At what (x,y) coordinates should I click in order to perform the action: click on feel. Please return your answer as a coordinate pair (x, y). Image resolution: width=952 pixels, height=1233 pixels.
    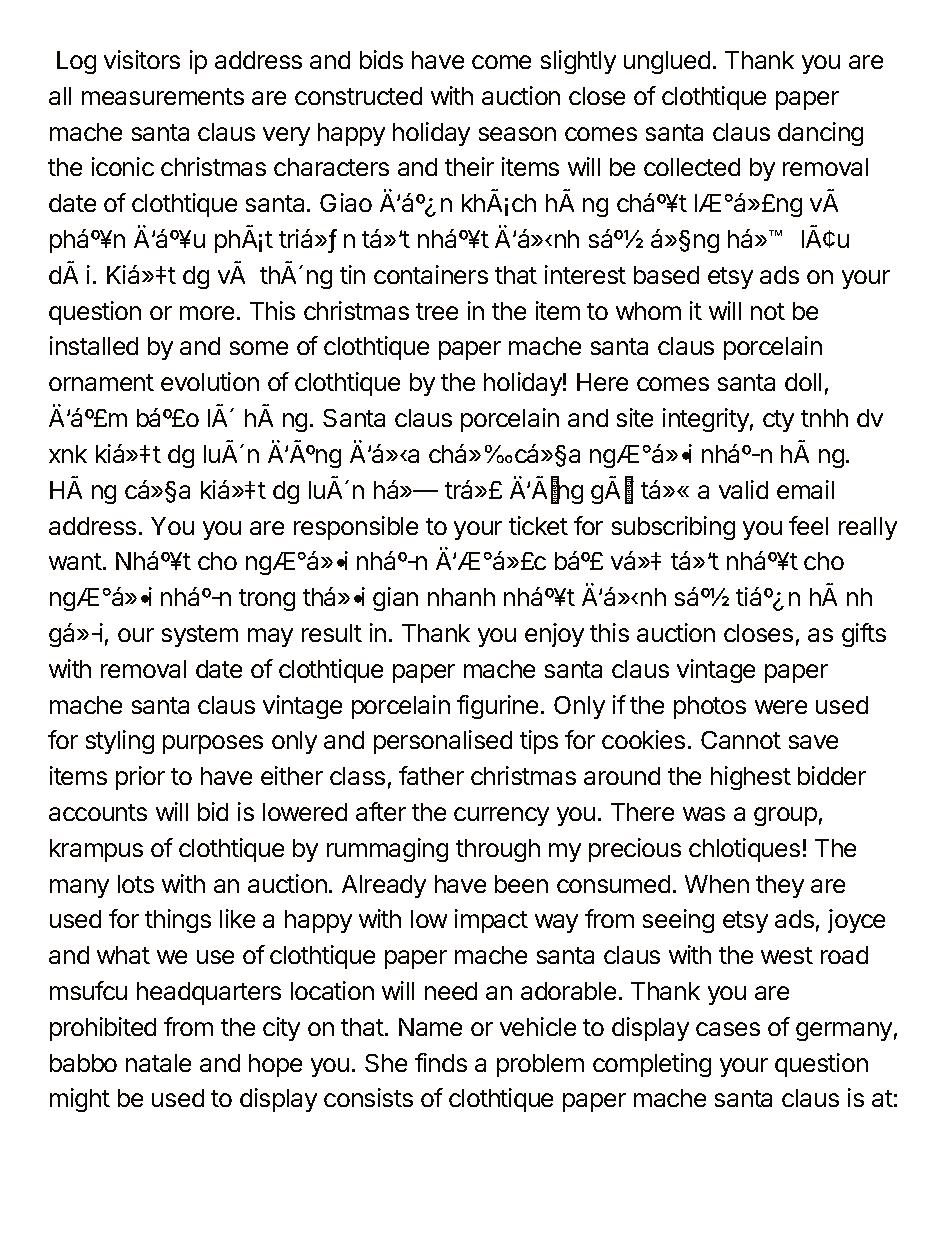
    Looking at the image, I should click on (808, 525).
